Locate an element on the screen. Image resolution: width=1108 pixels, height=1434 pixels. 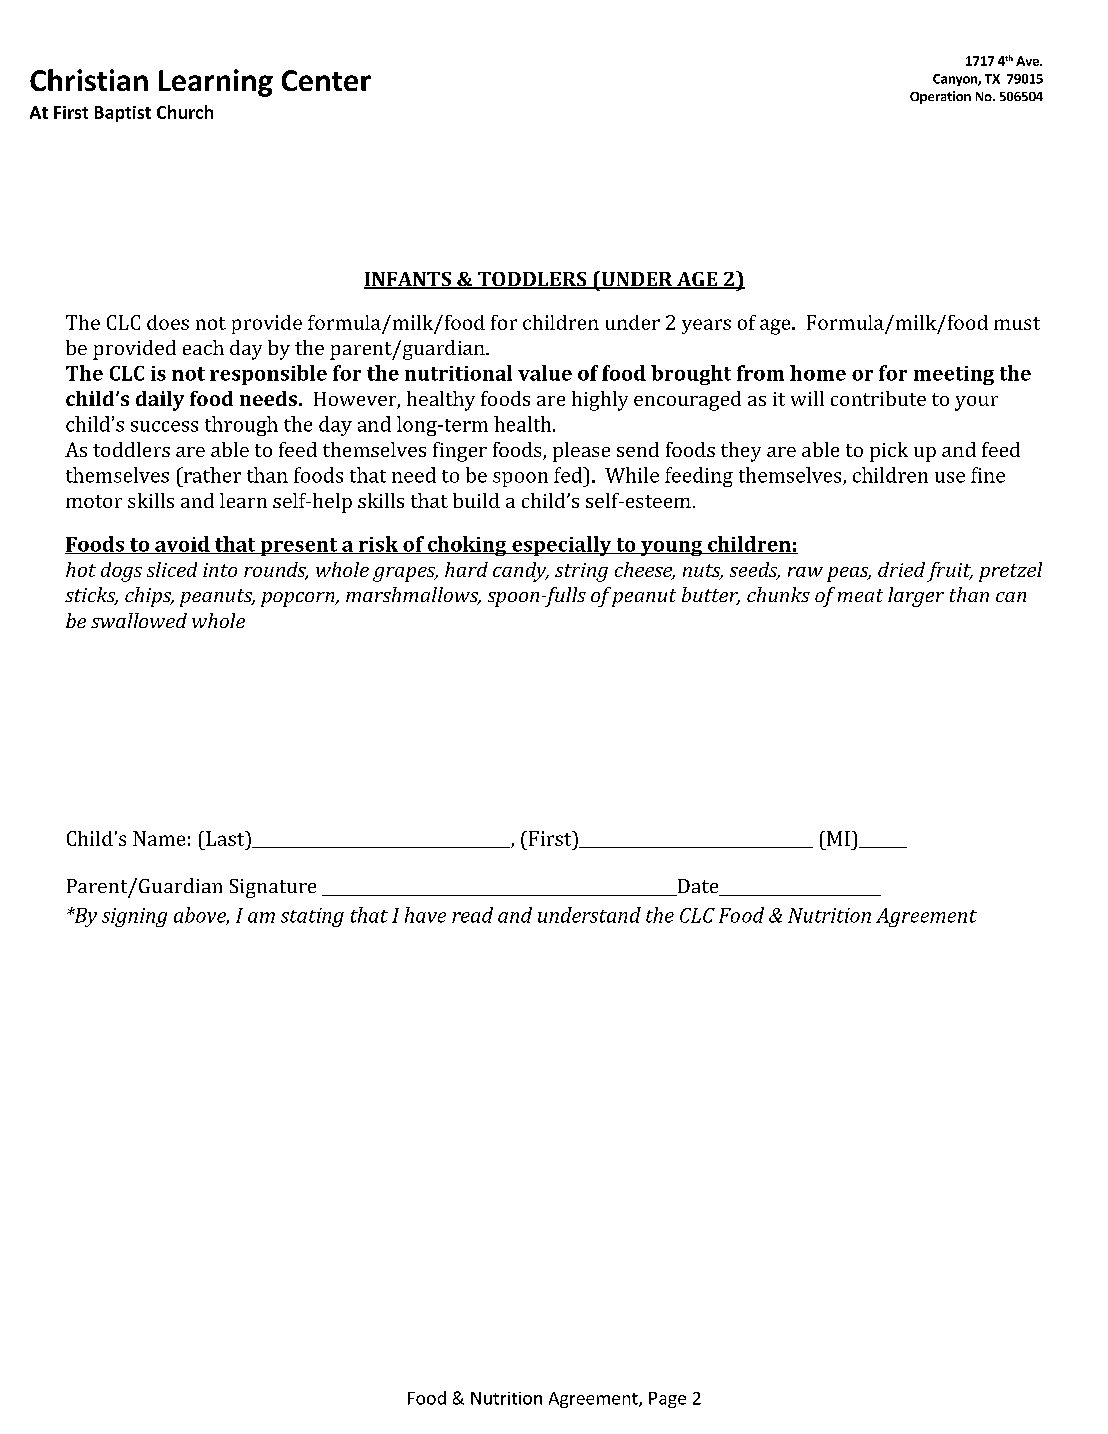
above is located at coordinates (201, 916).
